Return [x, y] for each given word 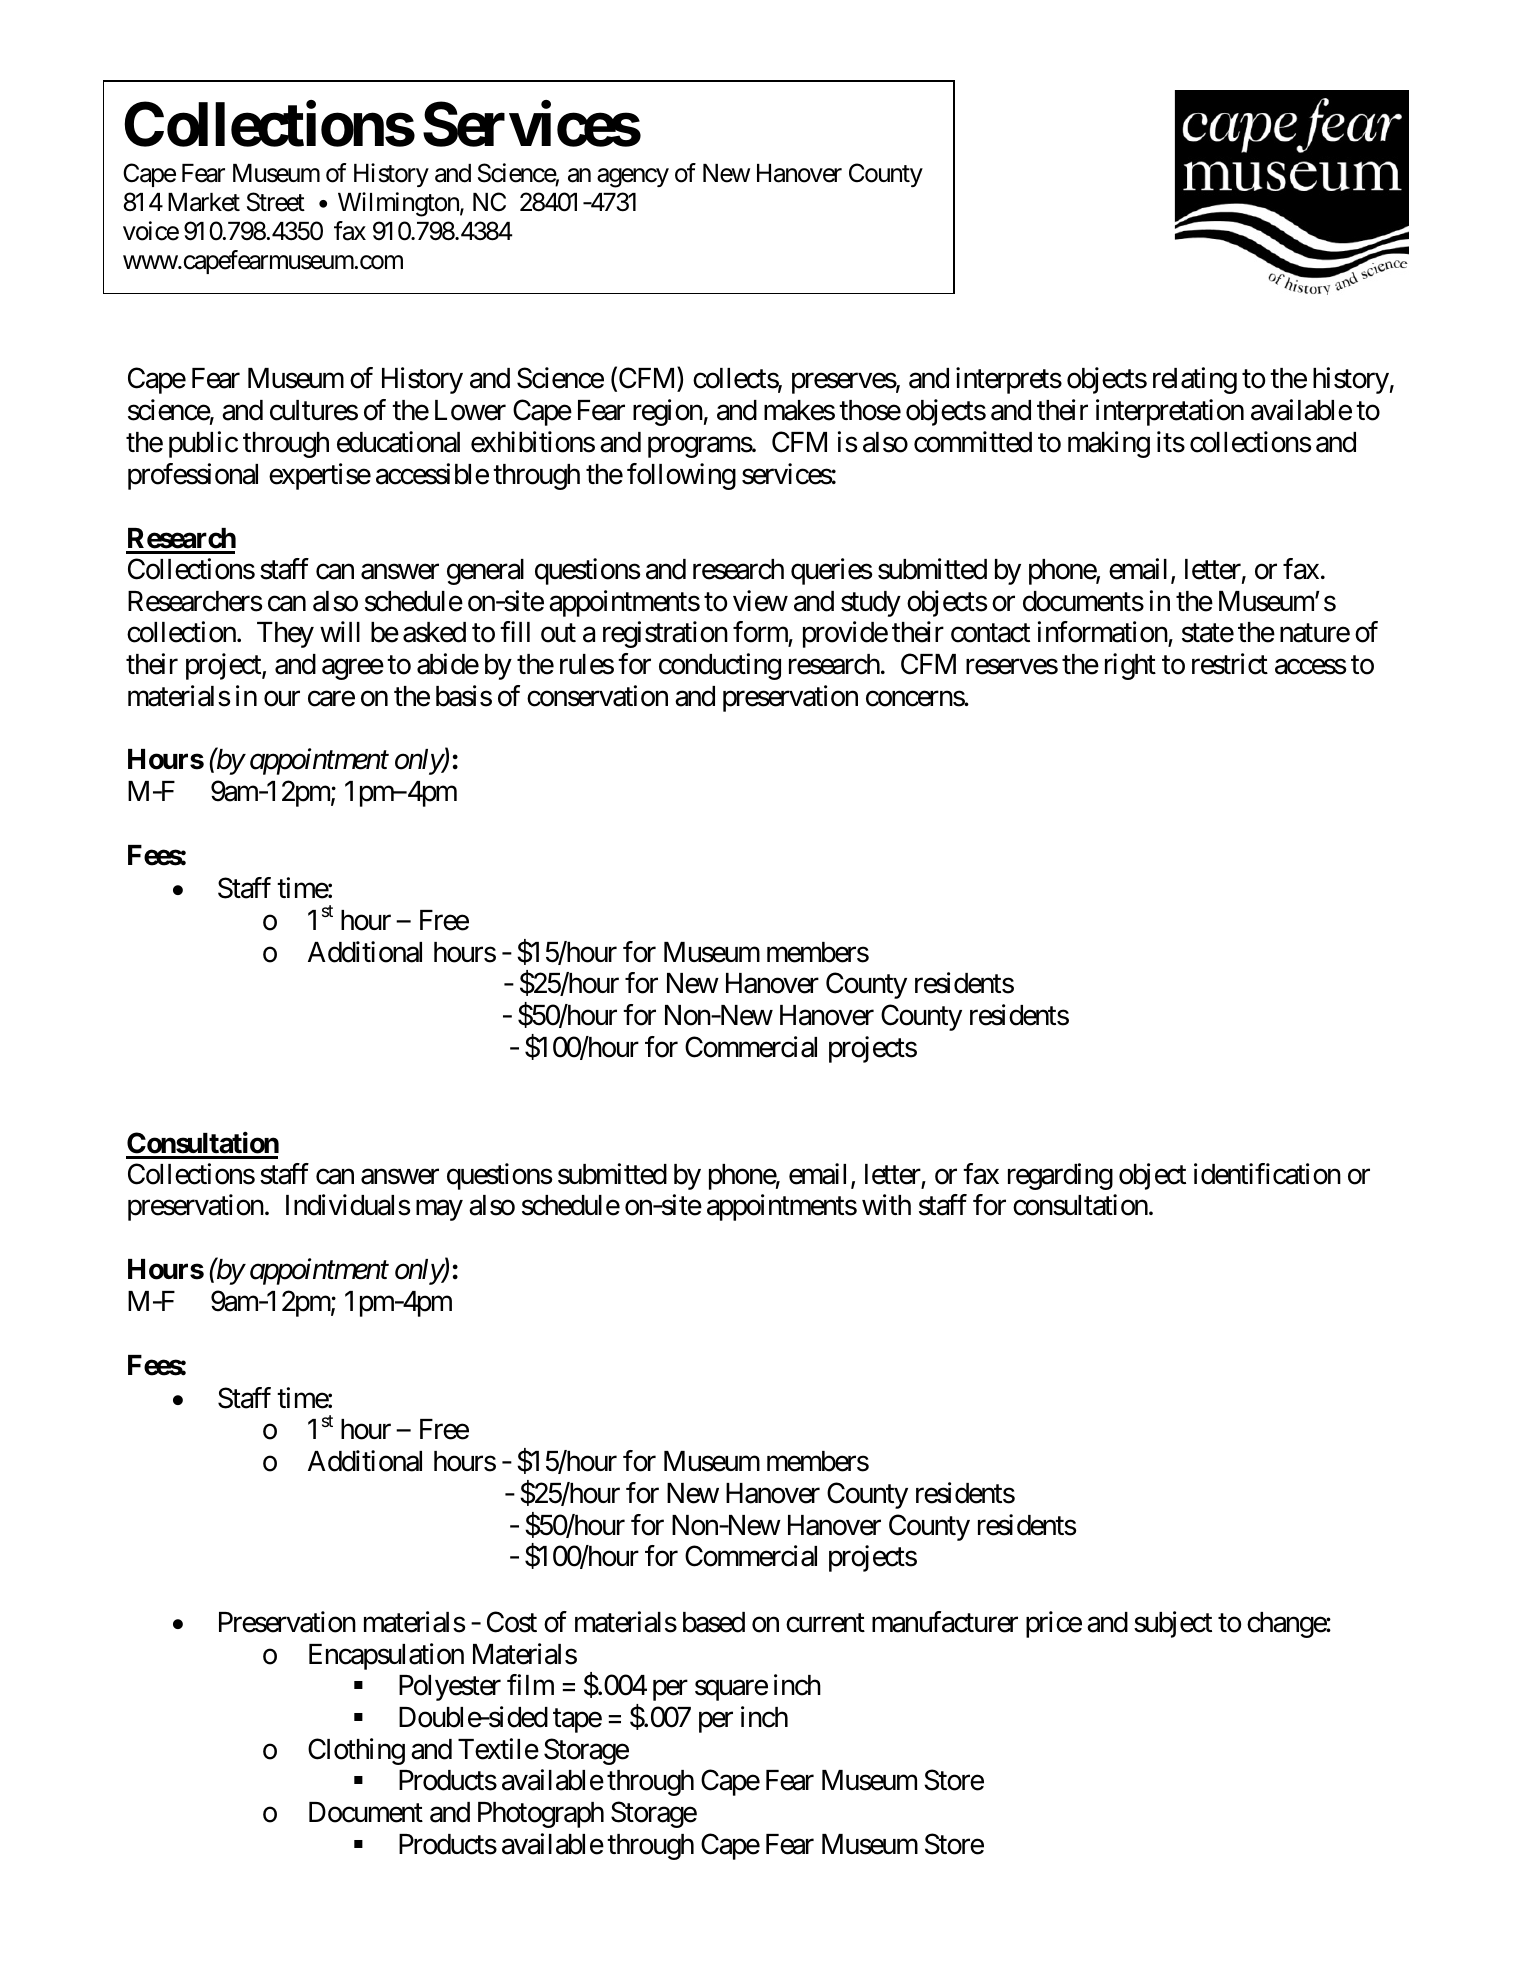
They [285, 635]
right [1130, 666]
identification [1267, 1174]
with [886, 1205]
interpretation [1170, 412]
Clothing [356, 1751]
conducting [720, 666]
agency [633, 178]
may [439, 1211]
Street [276, 202]
